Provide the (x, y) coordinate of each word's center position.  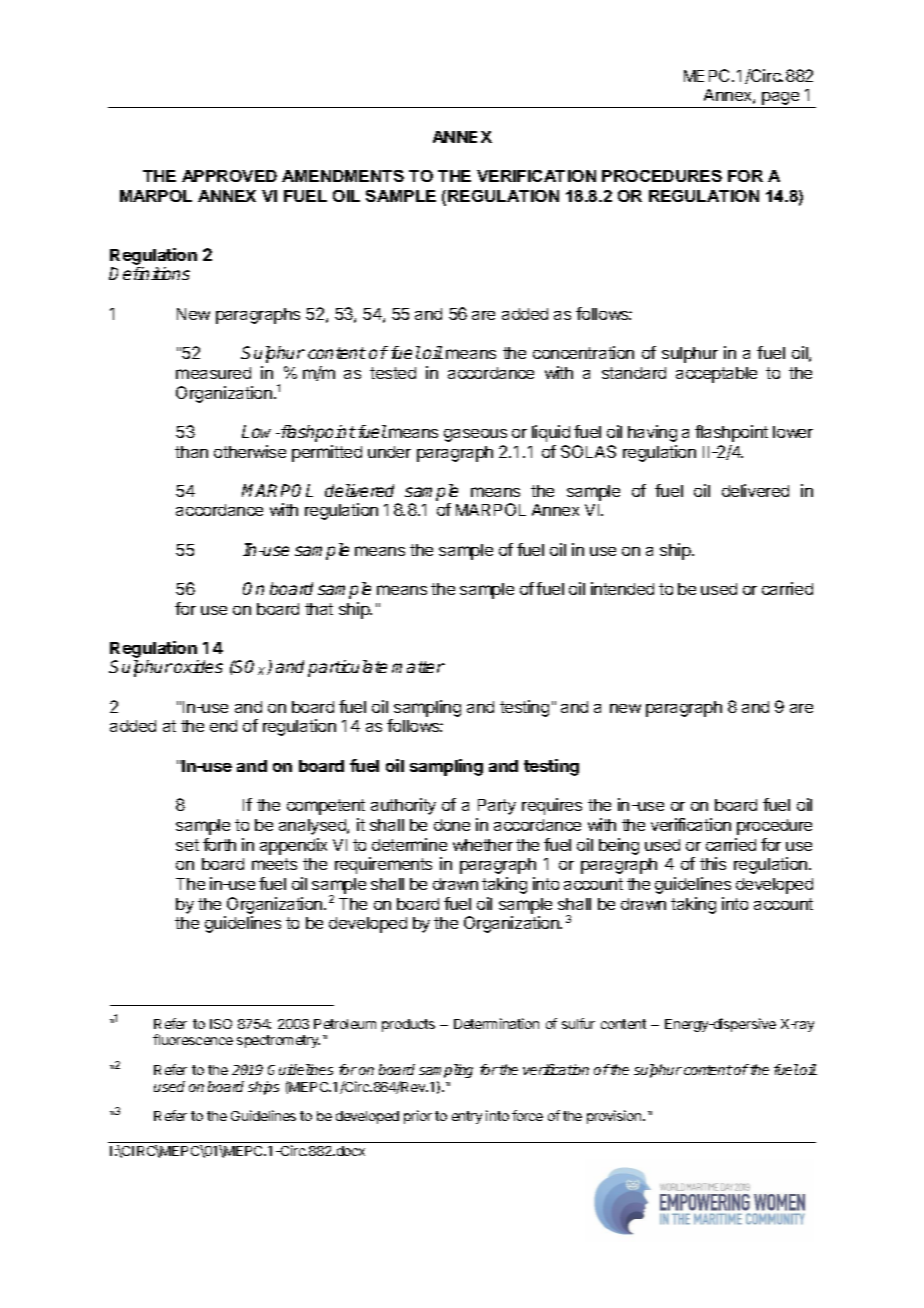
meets (274, 864)
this (713, 863)
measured (213, 373)
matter (418, 667)
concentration (583, 352)
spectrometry (278, 1041)
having (652, 433)
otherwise (250, 451)
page (780, 100)
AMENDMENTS (343, 176)
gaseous (475, 435)
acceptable (716, 375)
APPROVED (229, 176)
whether (483, 845)
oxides (198, 666)
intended (622, 588)
